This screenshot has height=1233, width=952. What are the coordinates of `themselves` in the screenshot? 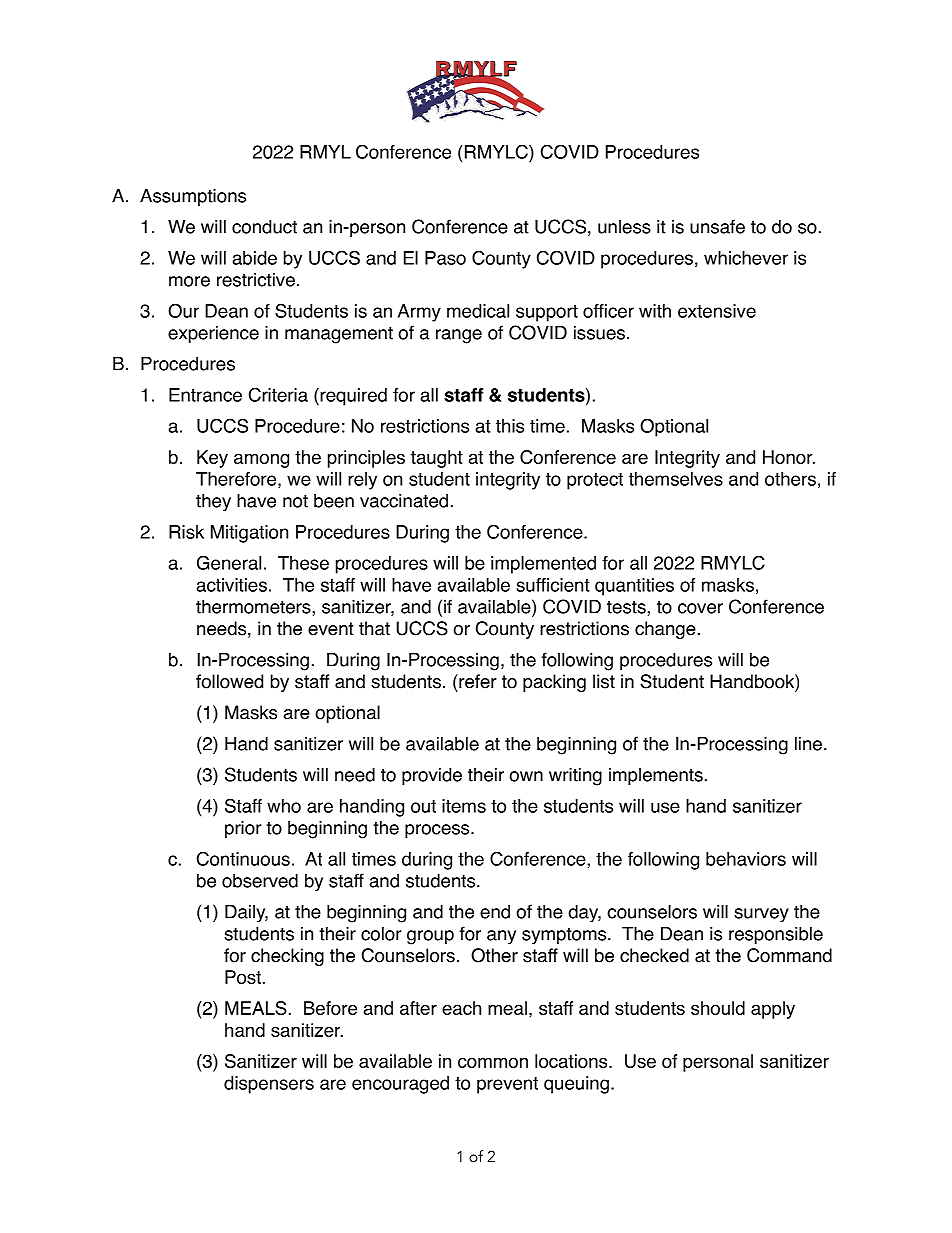 It's located at (676, 479).
